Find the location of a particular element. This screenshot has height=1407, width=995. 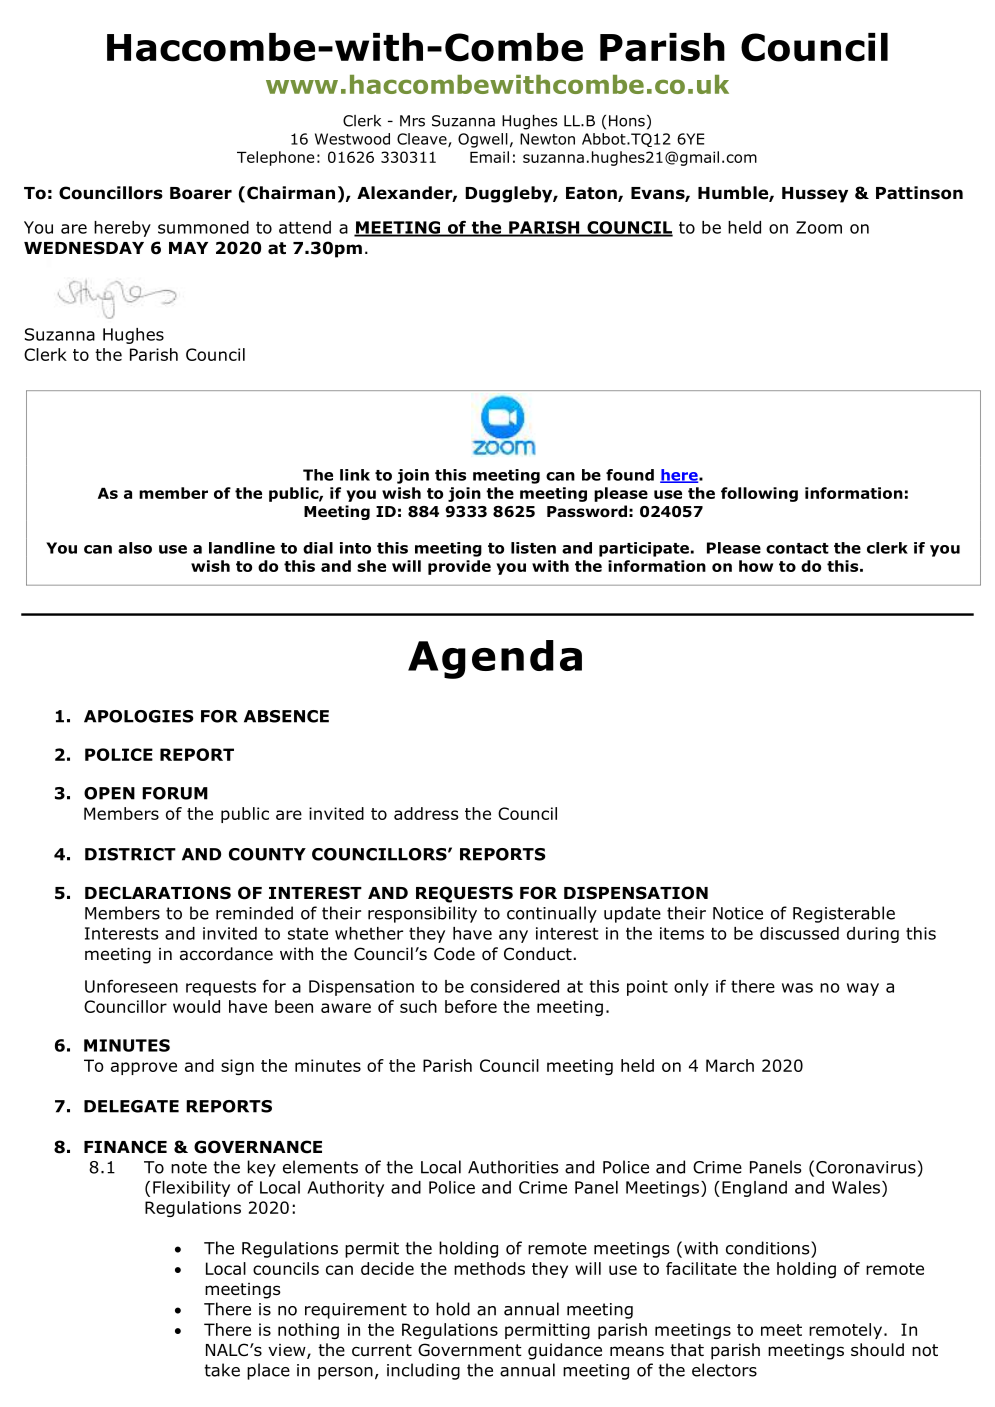

Password is located at coordinates (587, 511).
